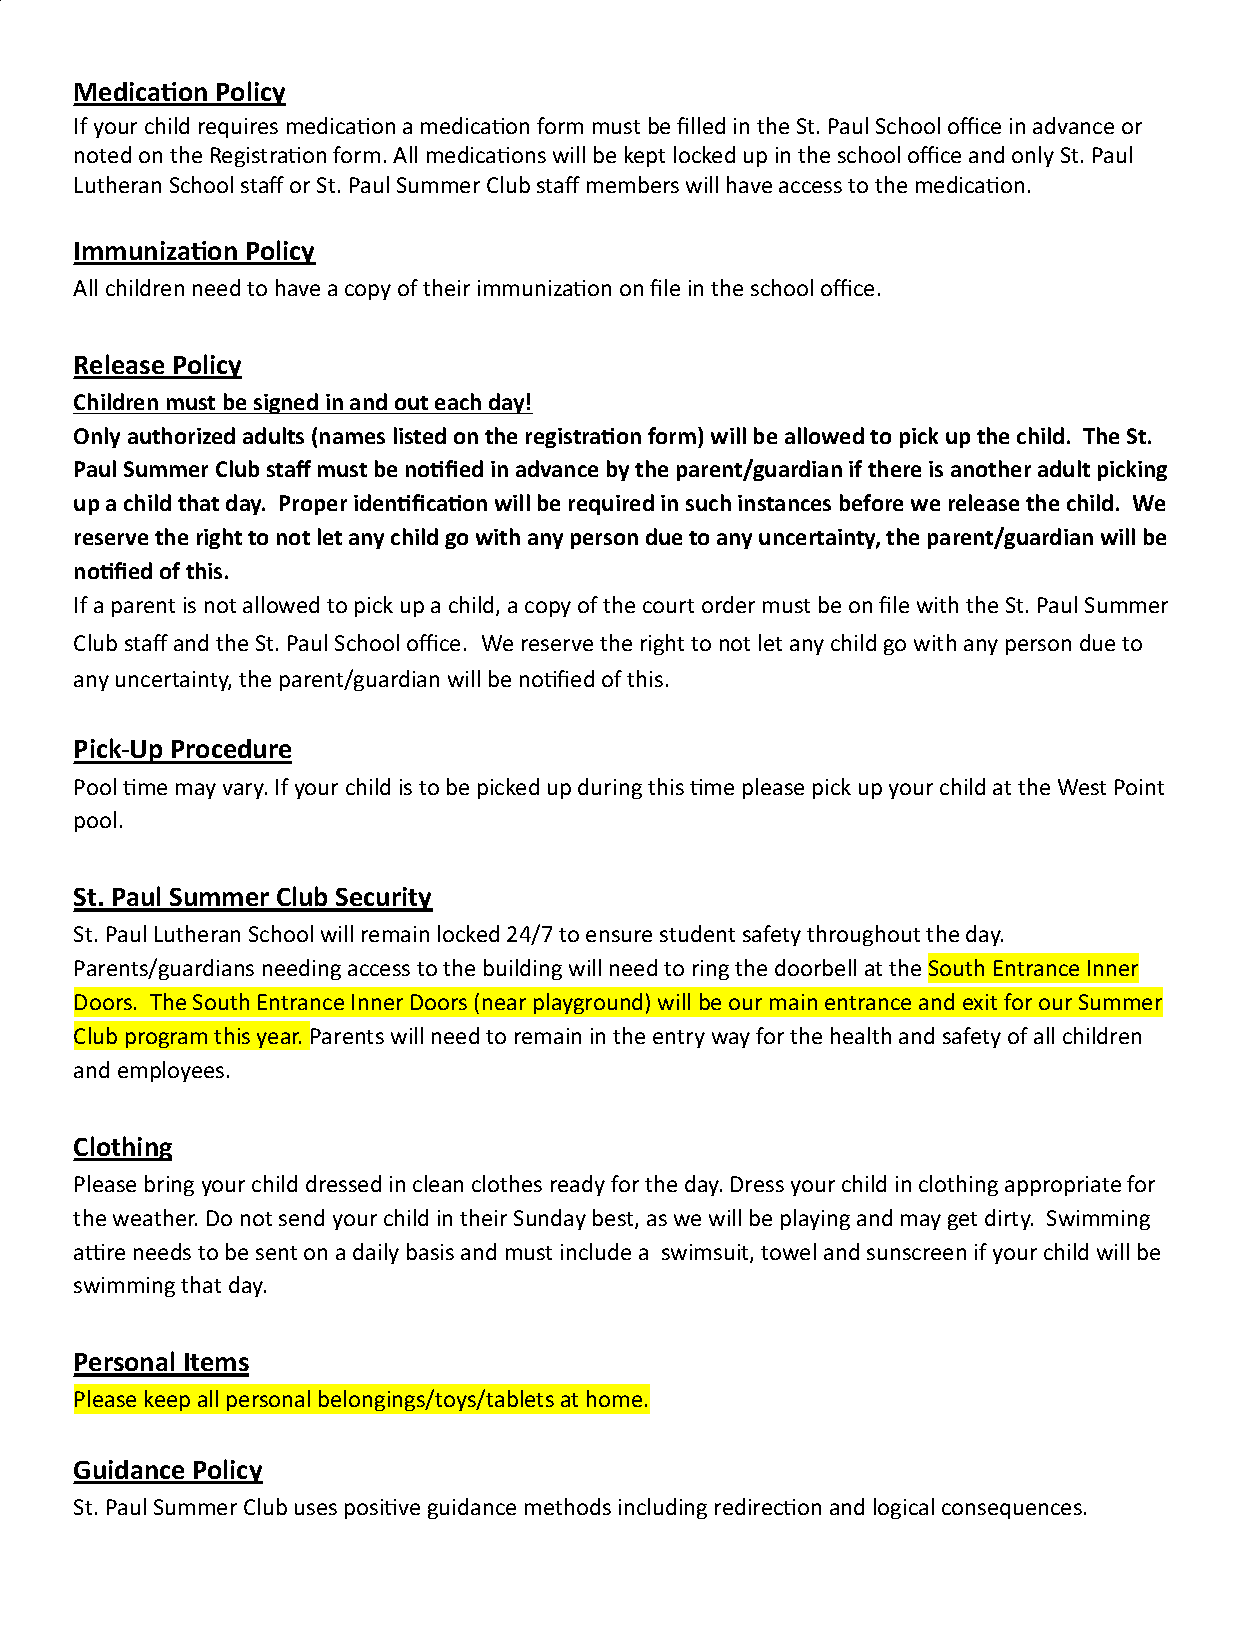 This screenshot has height=1626, width=1256. I want to click on vary, so click(245, 791).
